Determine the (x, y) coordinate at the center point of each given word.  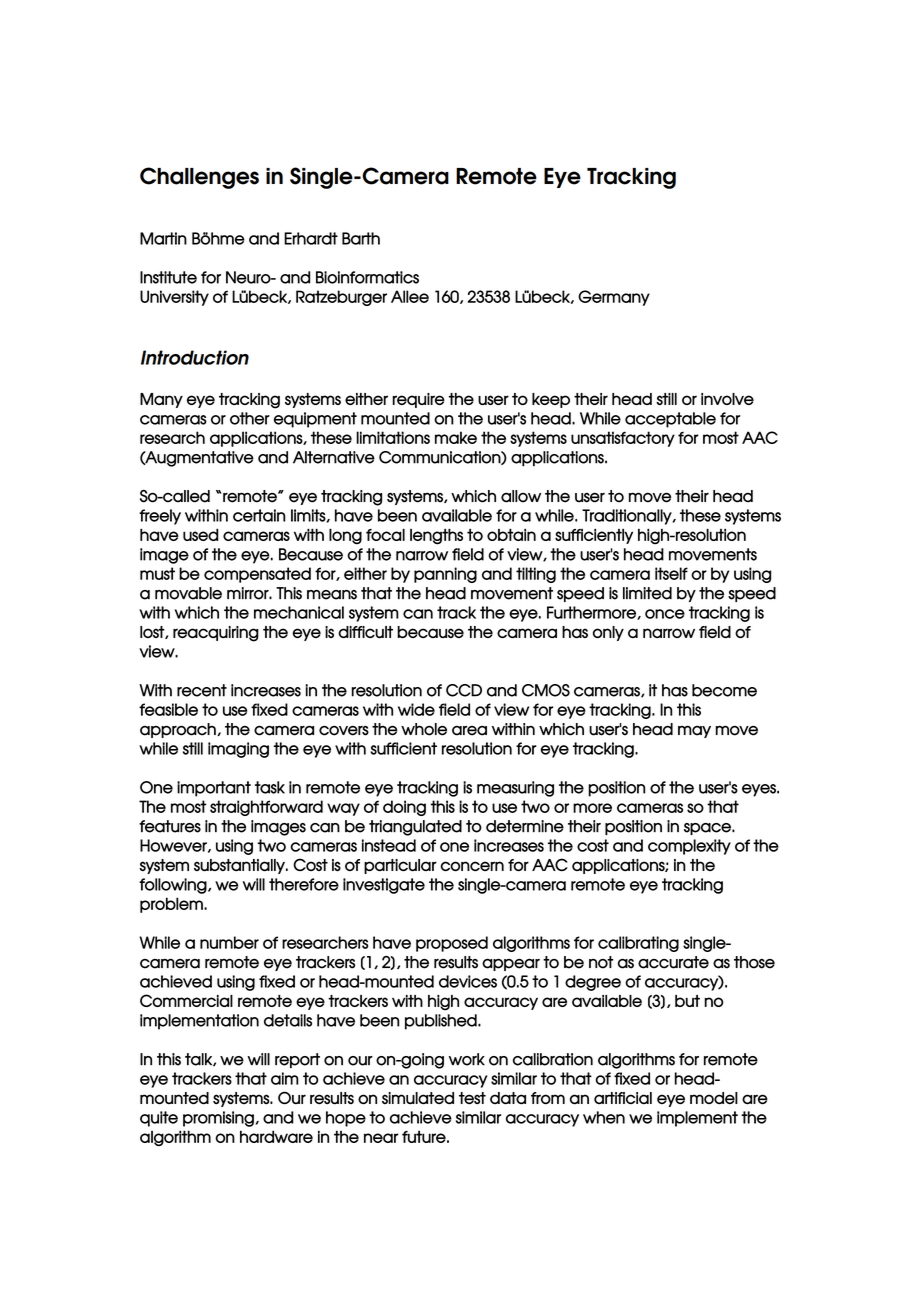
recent (202, 690)
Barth (361, 238)
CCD (464, 690)
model (714, 1098)
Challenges (199, 178)
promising (218, 1119)
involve (727, 399)
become (724, 690)
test (472, 1098)
